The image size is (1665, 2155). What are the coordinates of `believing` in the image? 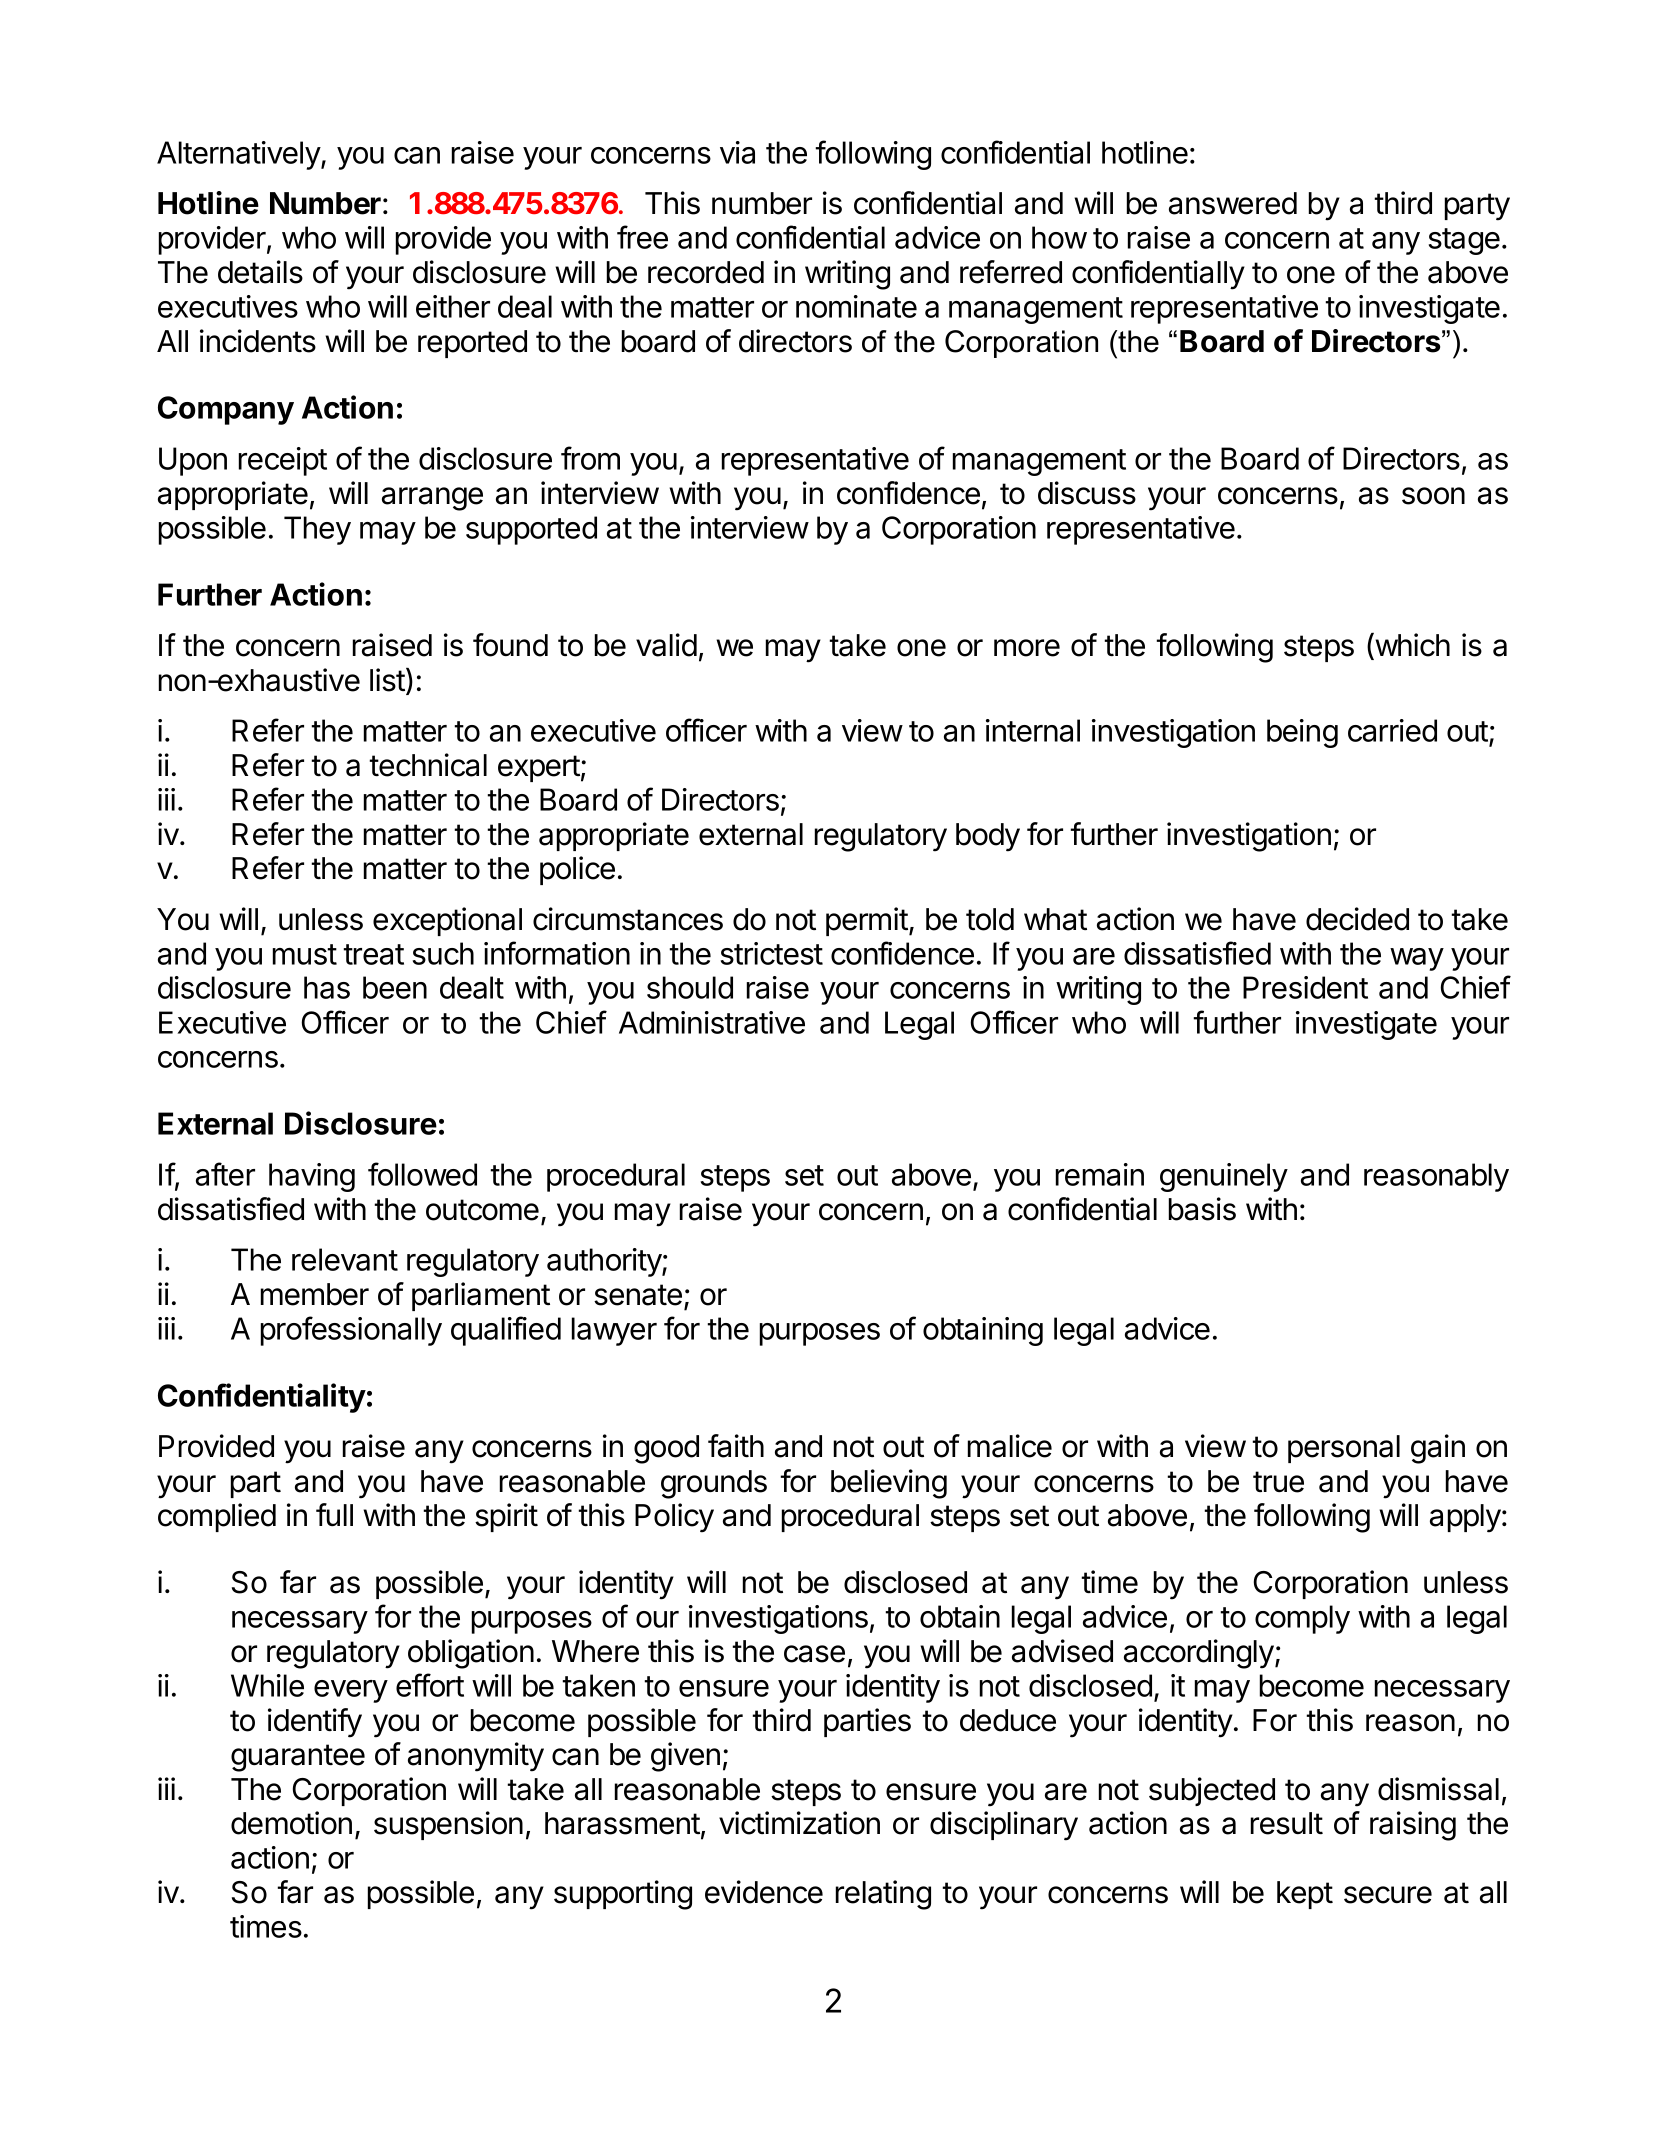 It's located at (889, 1484).
